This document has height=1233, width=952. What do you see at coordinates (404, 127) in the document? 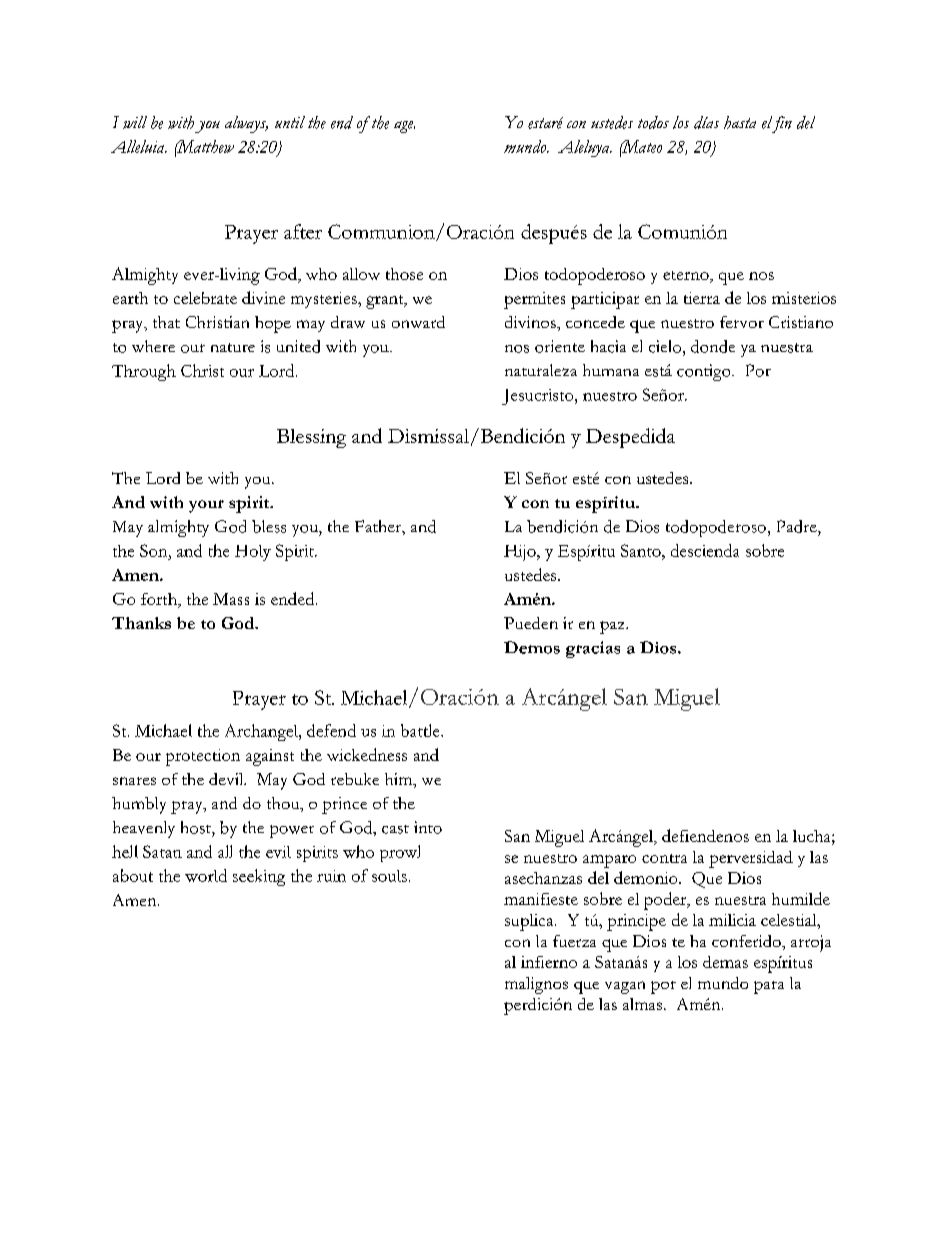
I see `age` at bounding box center [404, 127].
